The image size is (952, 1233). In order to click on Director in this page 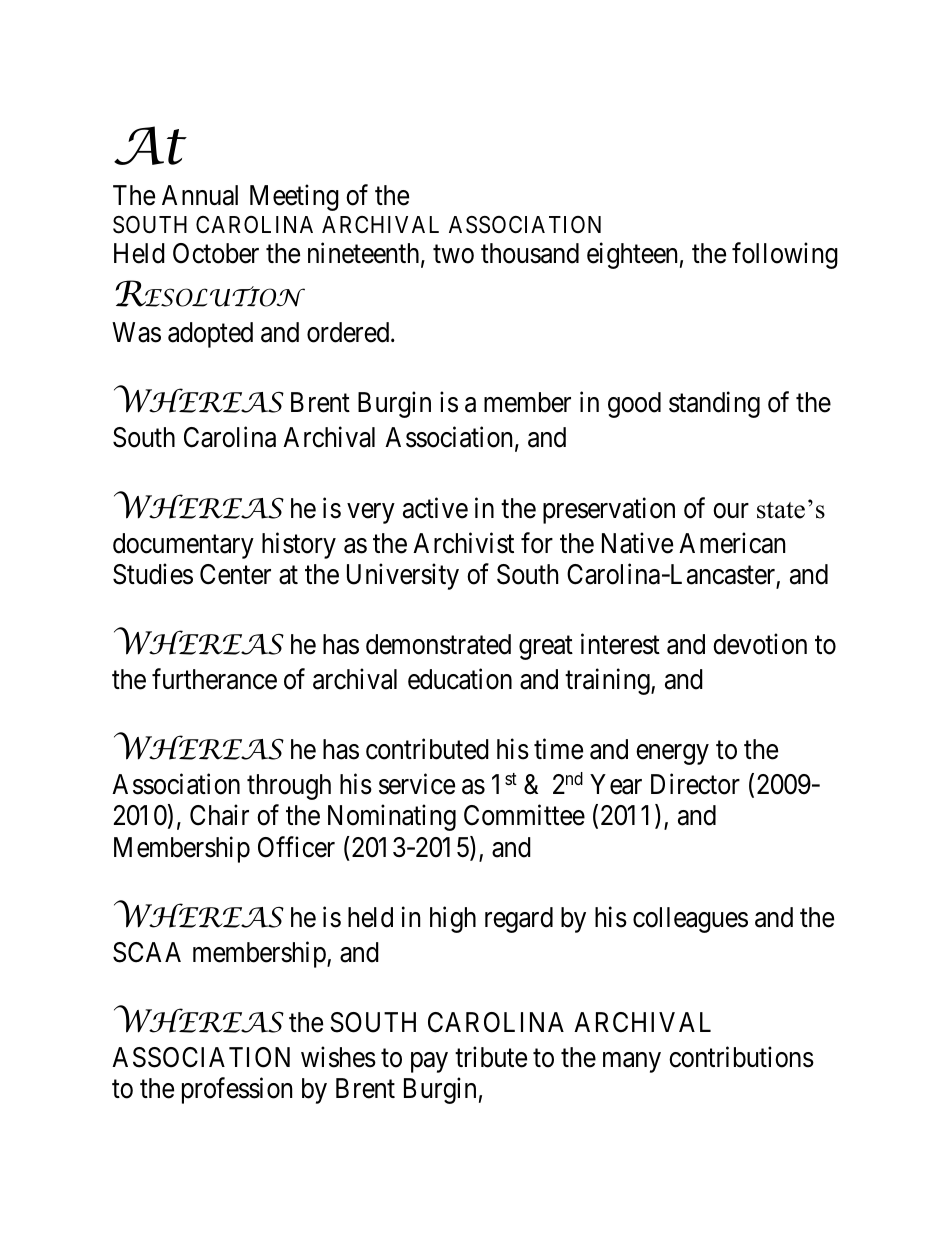, I will do `click(695, 784)`.
